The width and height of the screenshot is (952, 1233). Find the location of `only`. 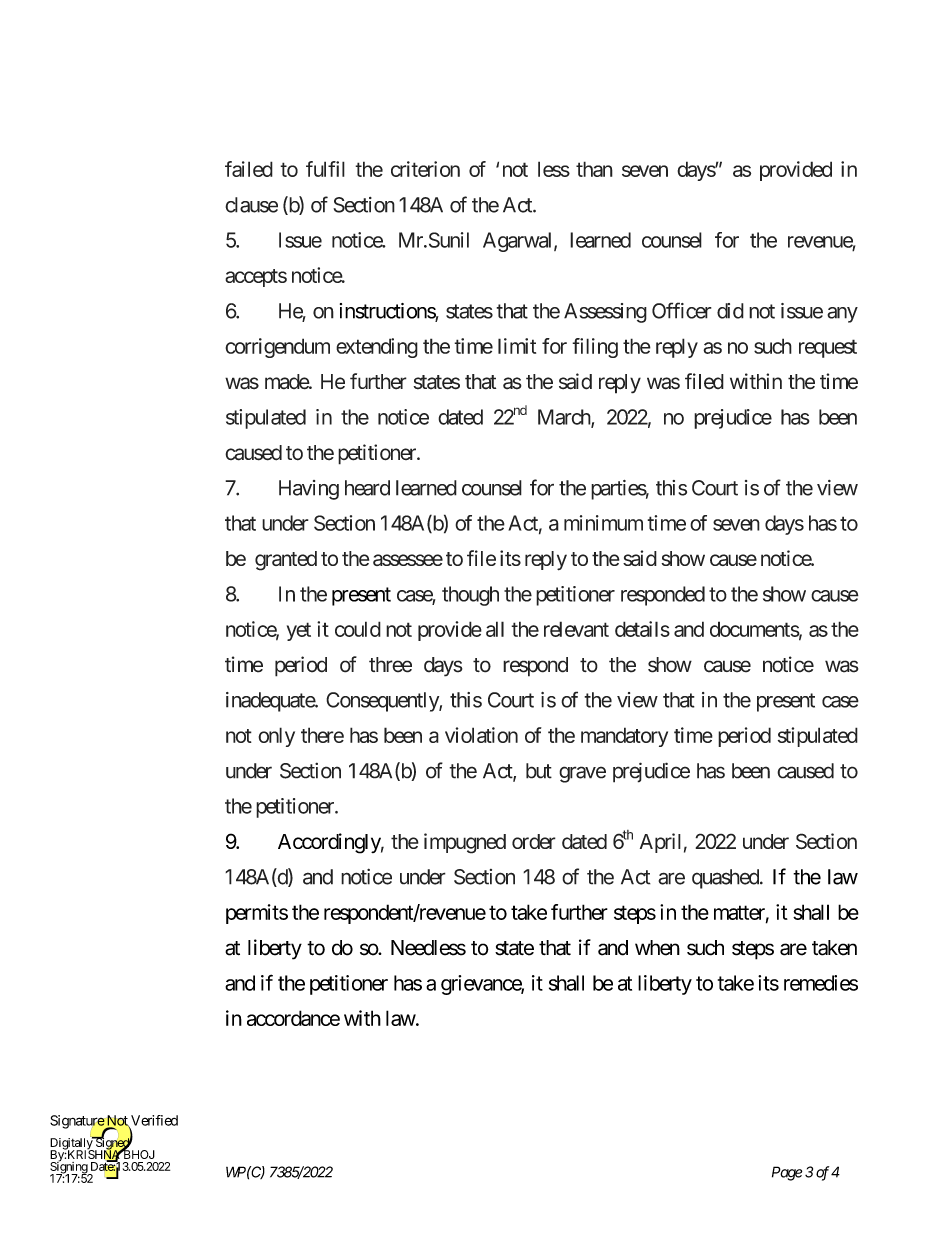

only is located at coordinates (276, 737).
